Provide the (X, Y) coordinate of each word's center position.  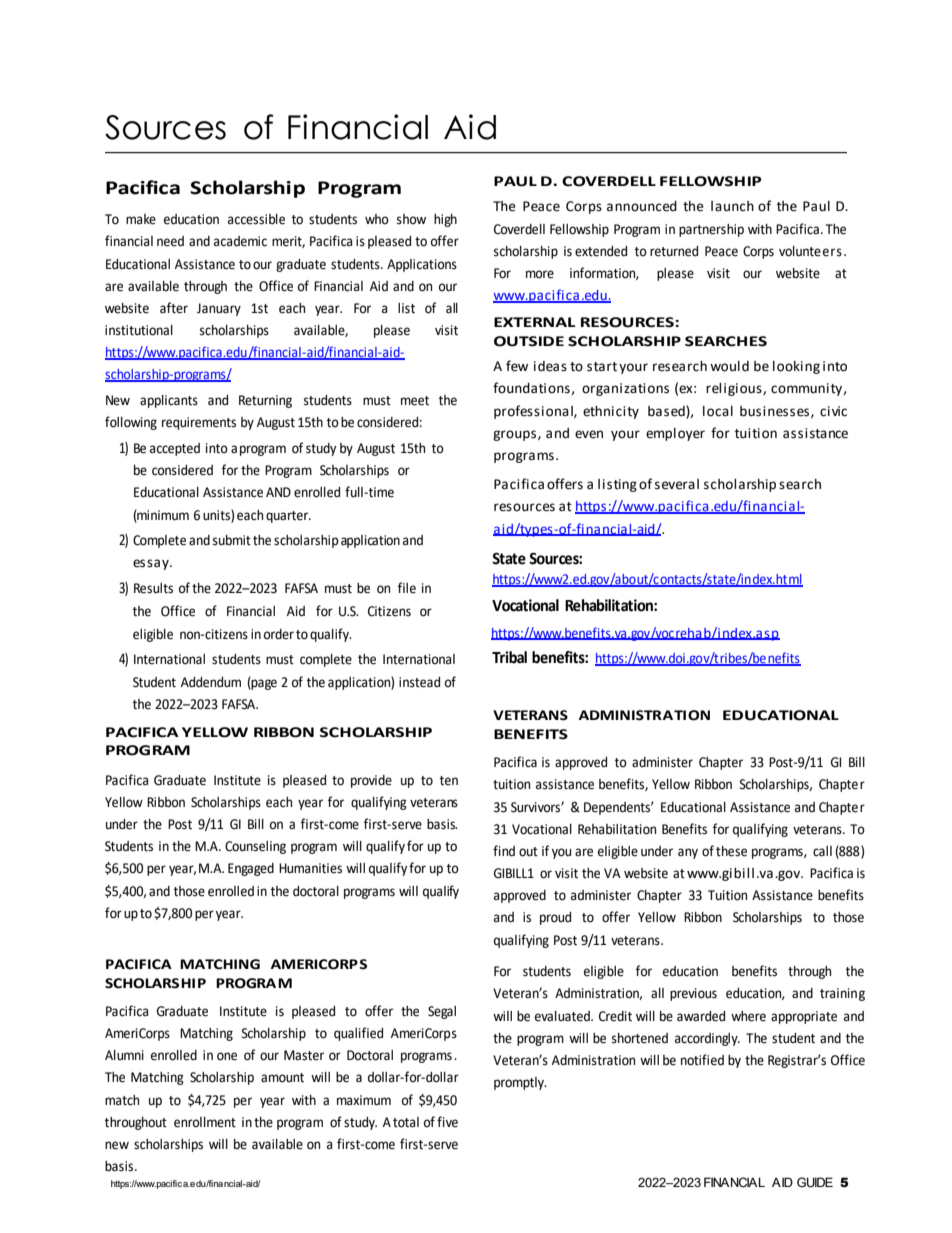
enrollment (205, 1122)
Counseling (255, 847)
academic (240, 241)
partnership (711, 230)
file (407, 588)
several (677, 484)
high (445, 220)
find (504, 851)
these (731, 851)
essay (152, 564)
